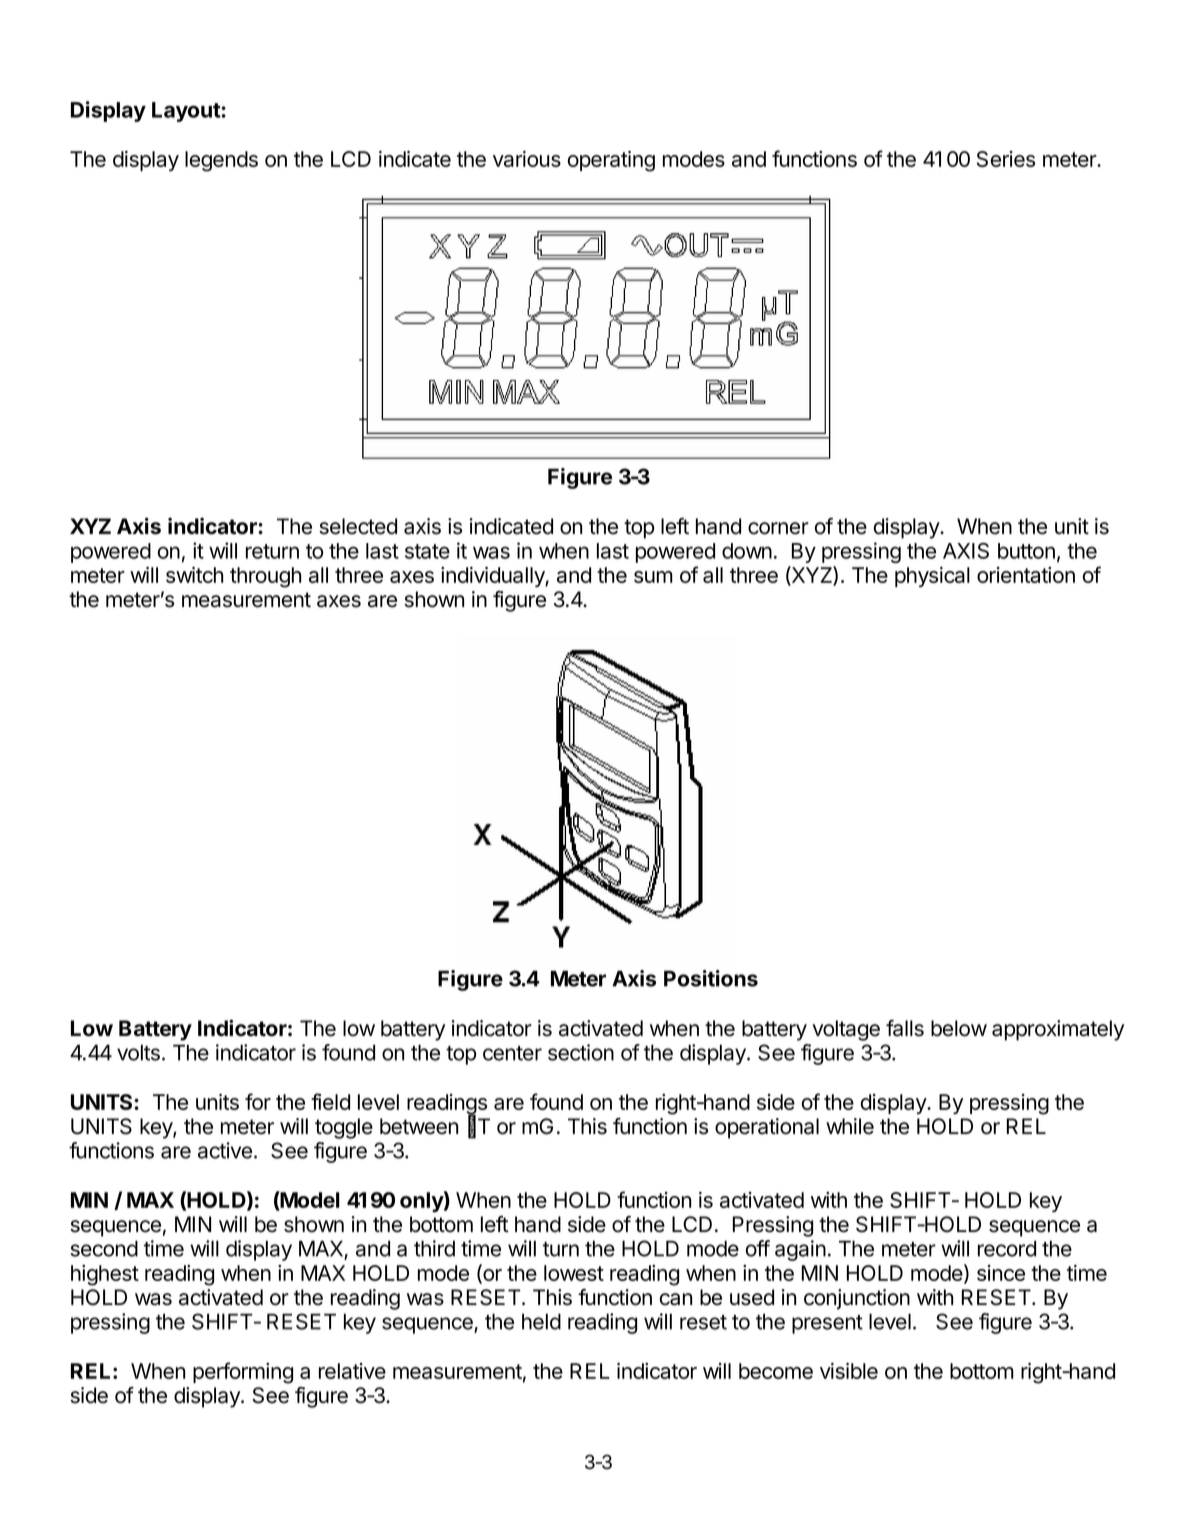 The height and width of the screenshot is (1529, 1182). What do you see at coordinates (138, 1052) in the screenshot?
I see `volts` at bounding box center [138, 1052].
